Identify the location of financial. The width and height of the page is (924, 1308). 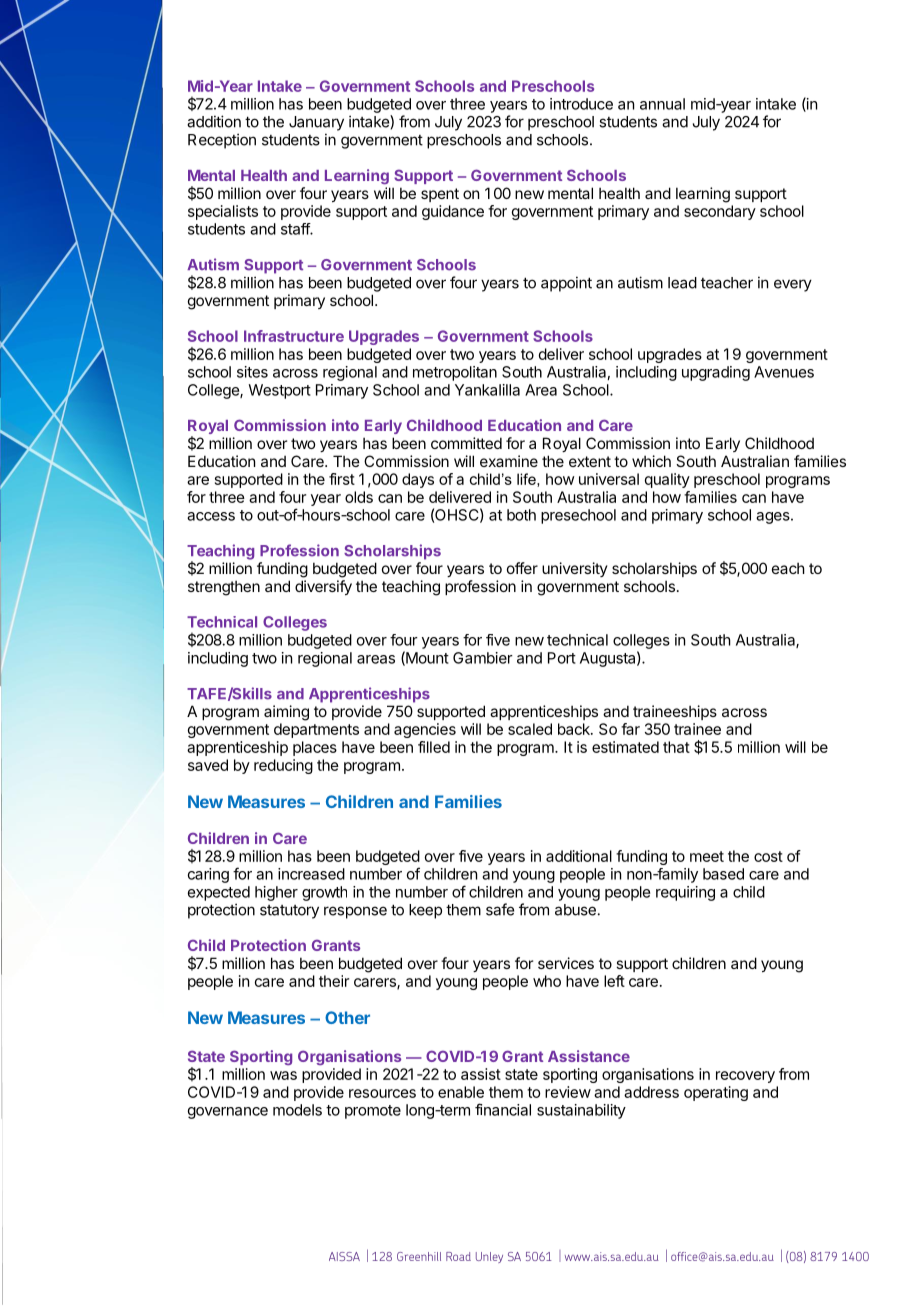
(503, 1109).
